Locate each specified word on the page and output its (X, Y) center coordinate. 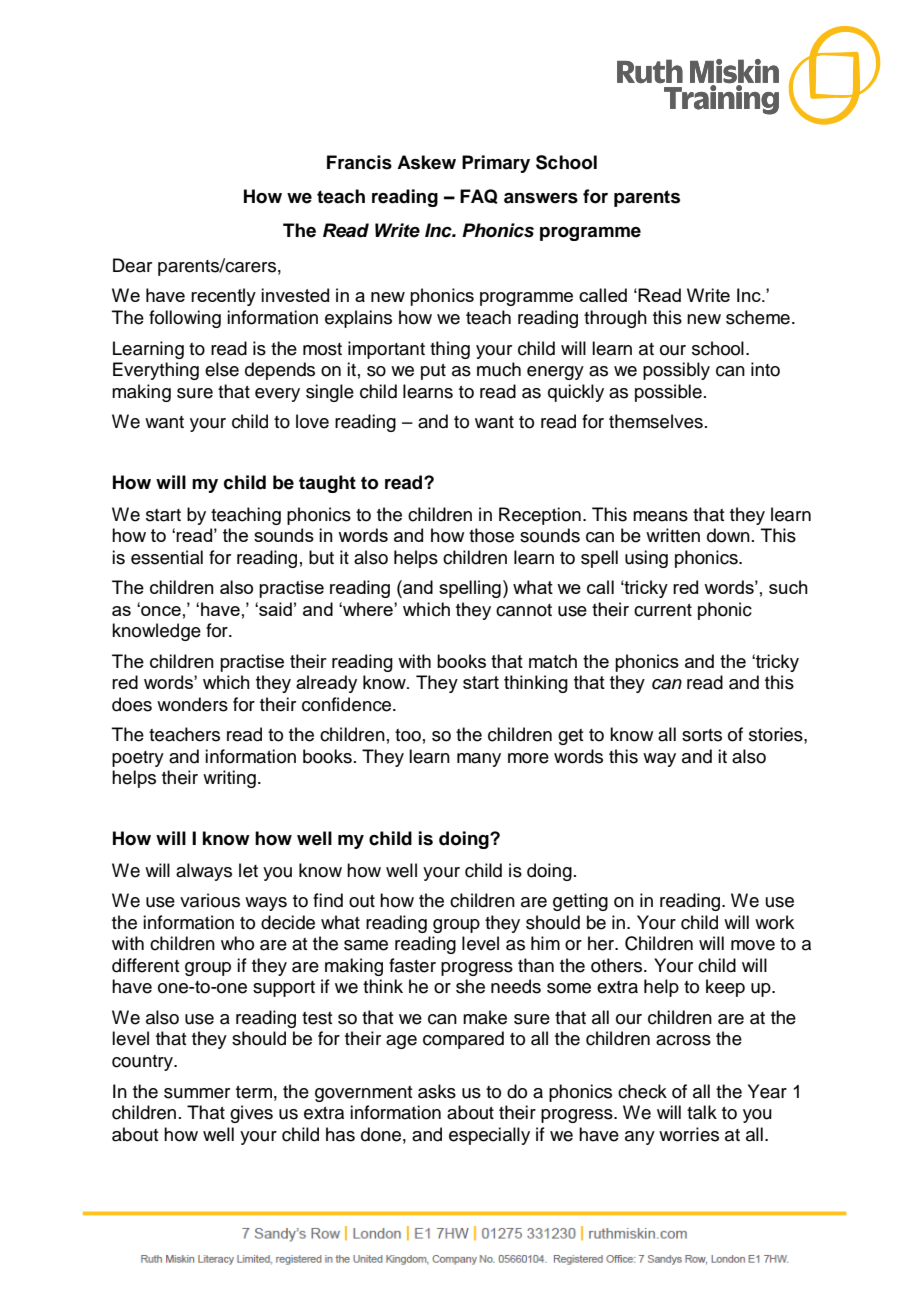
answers (541, 198)
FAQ (479, 196)
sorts (702, 735)
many (479, 760)
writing (229, 779)
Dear (132, 265)
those (491, 535)
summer (197, 1093)
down (728, 535)
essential (167, 557)
